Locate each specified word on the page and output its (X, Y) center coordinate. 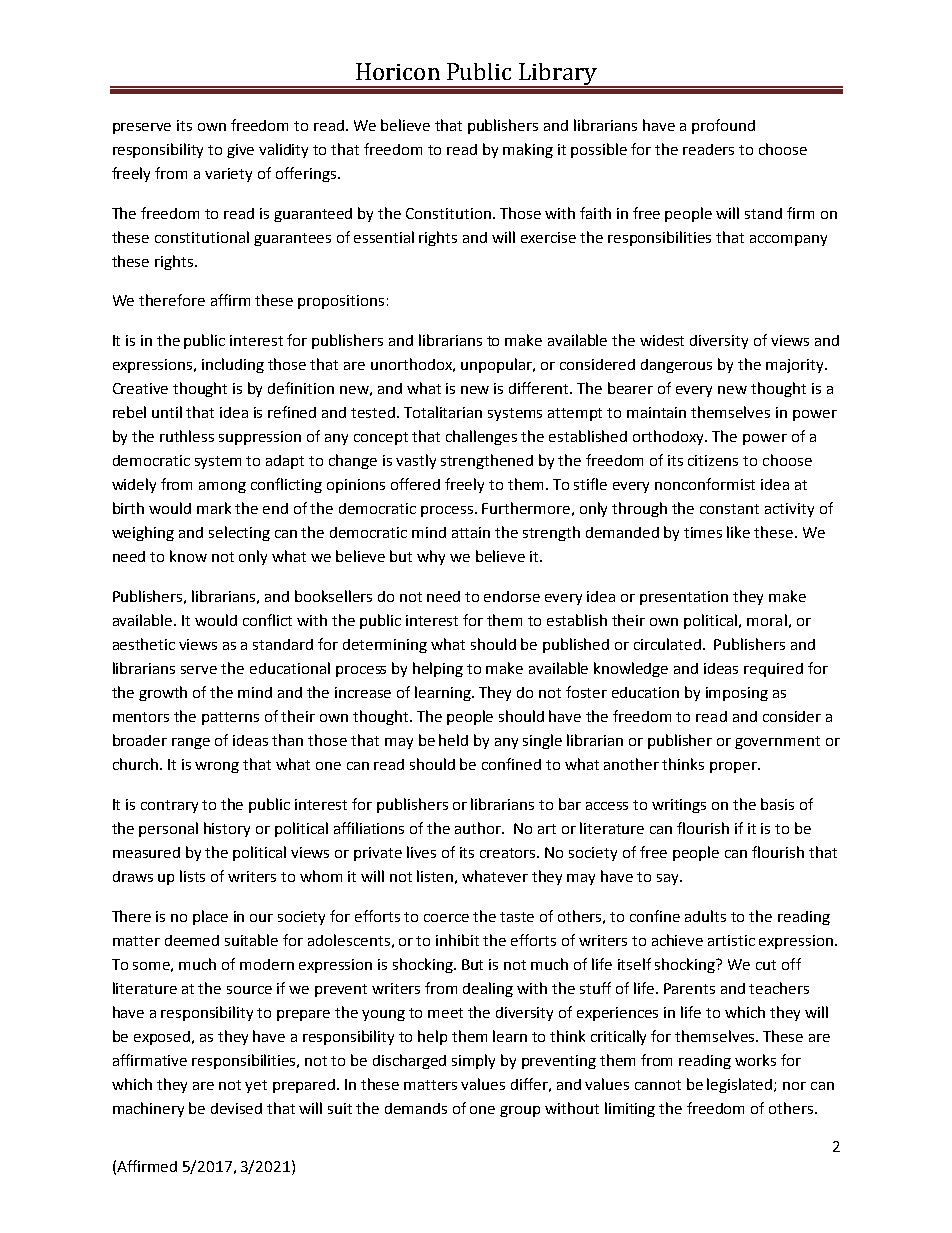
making (528, 150)
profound (723, 126)
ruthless (187, 436)
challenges (481, 437)
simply (473, 1061)
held (453, 740)
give (240, 151)
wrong (217, 767)
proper (734, 767)
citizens (713, 460)
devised (236, 1108)
